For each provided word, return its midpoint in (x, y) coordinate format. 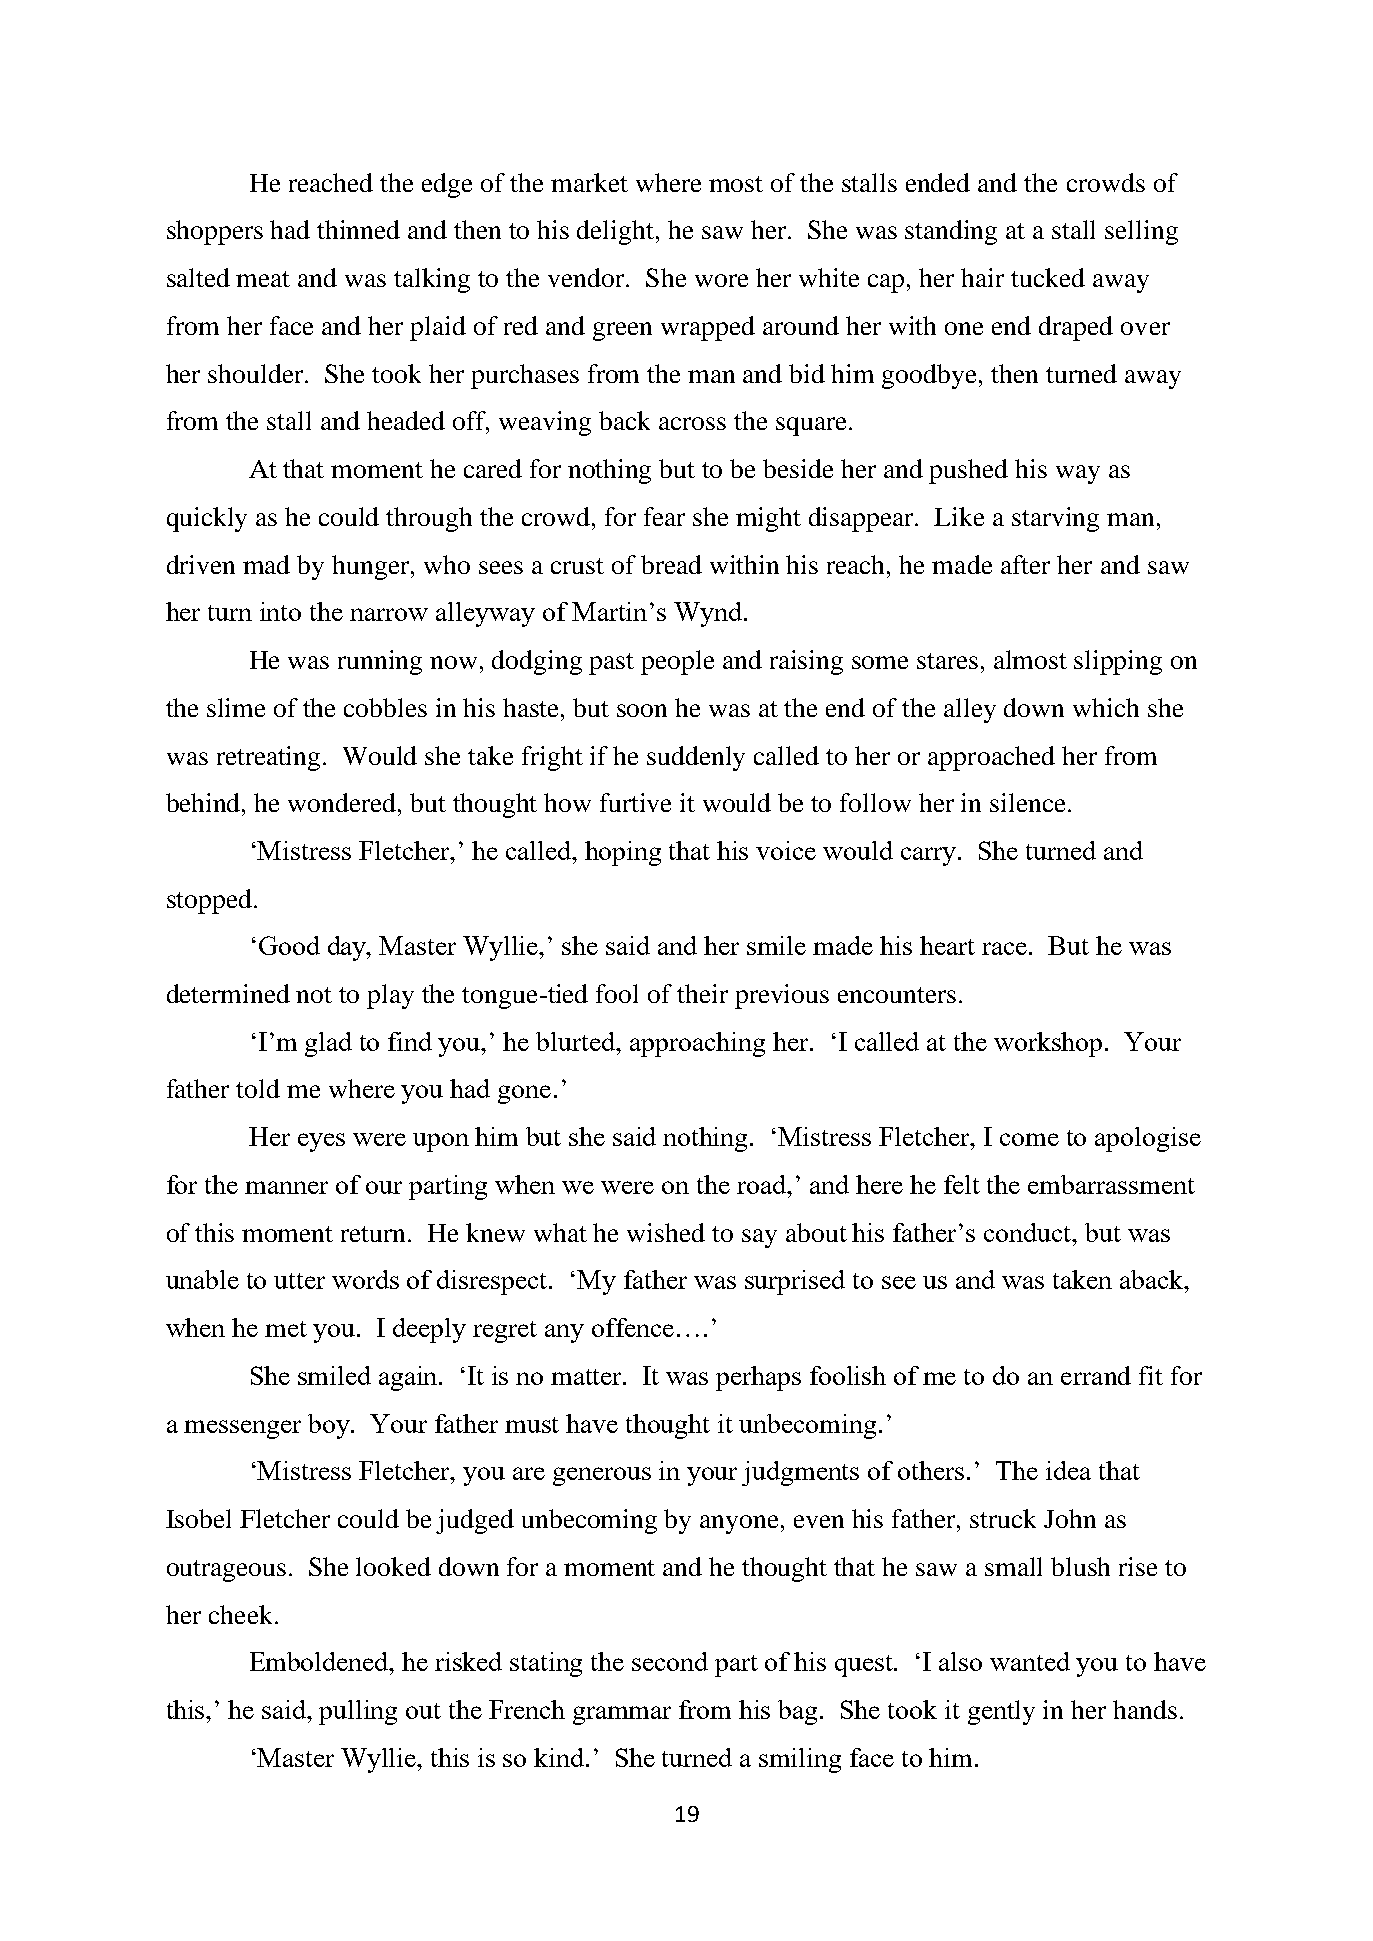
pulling (358, 1712)
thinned (358, 229)
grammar (622, 1715)
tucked (1048, 277)
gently (1001, 1712)
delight (617, 232)
